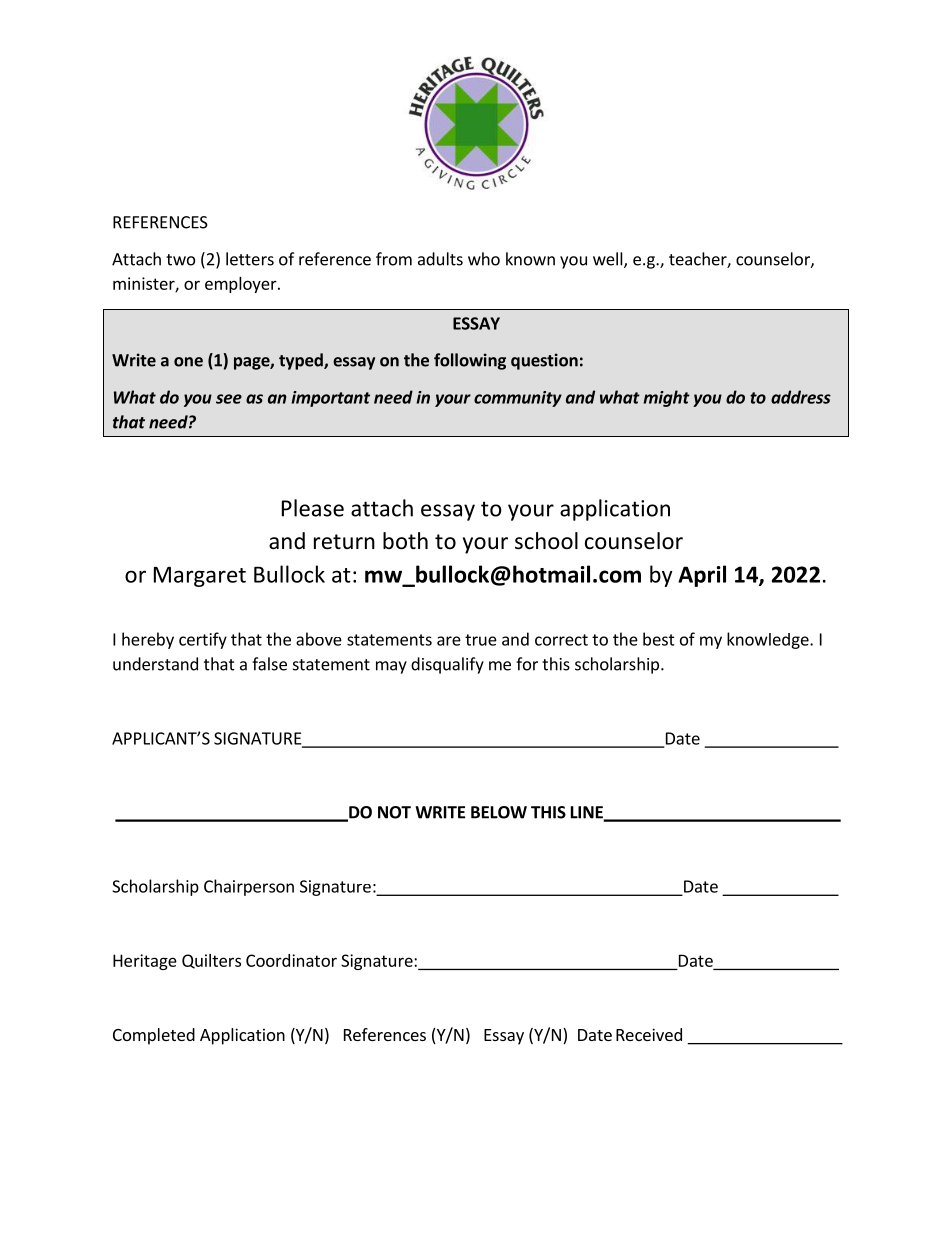  Describe the element at coordinates (609, 260) in the document. I see `well` at that location.
